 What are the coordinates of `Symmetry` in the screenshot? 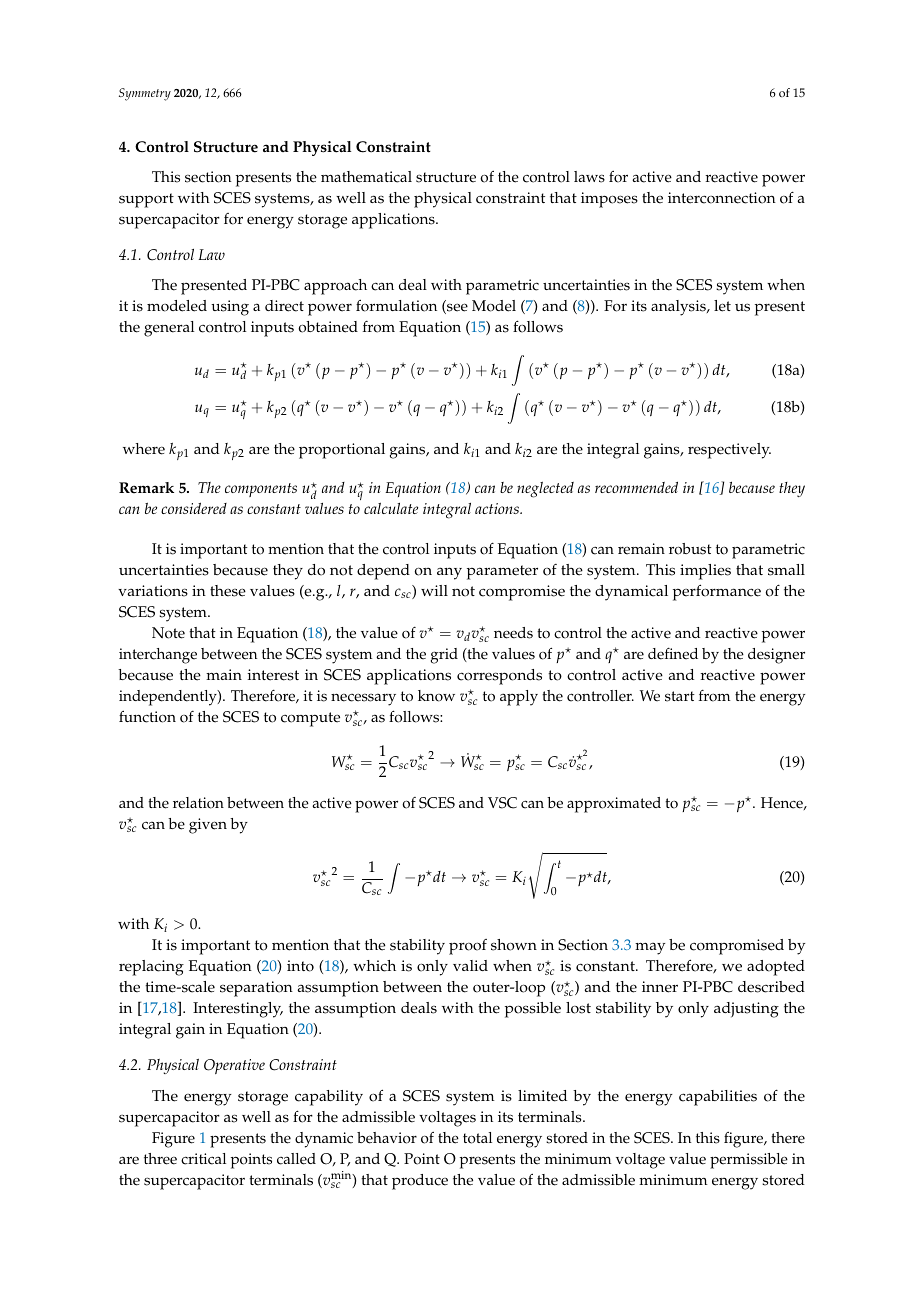 It's located at (145, 94).
